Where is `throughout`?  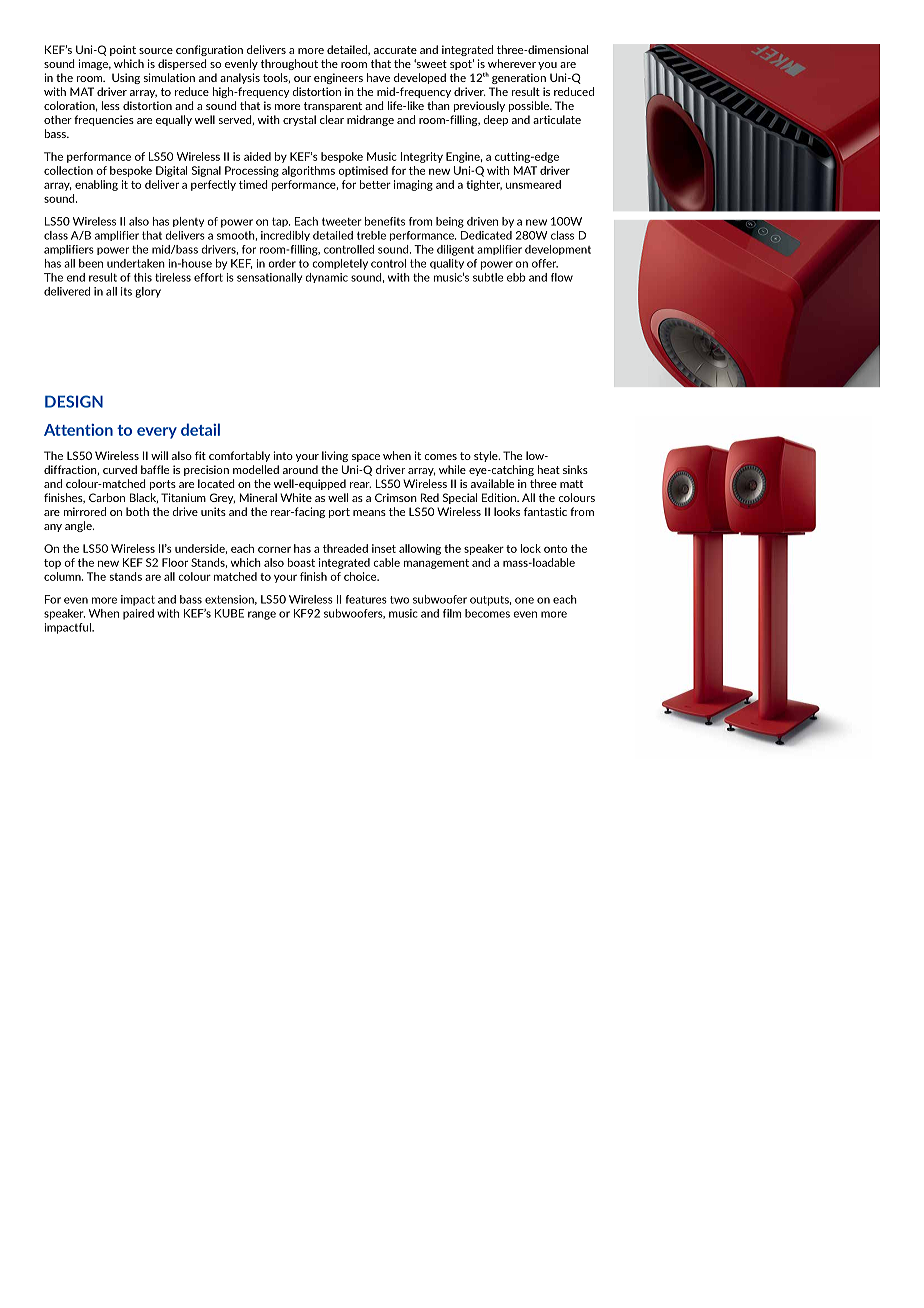
throughout is located at coordinates (289, 64).
